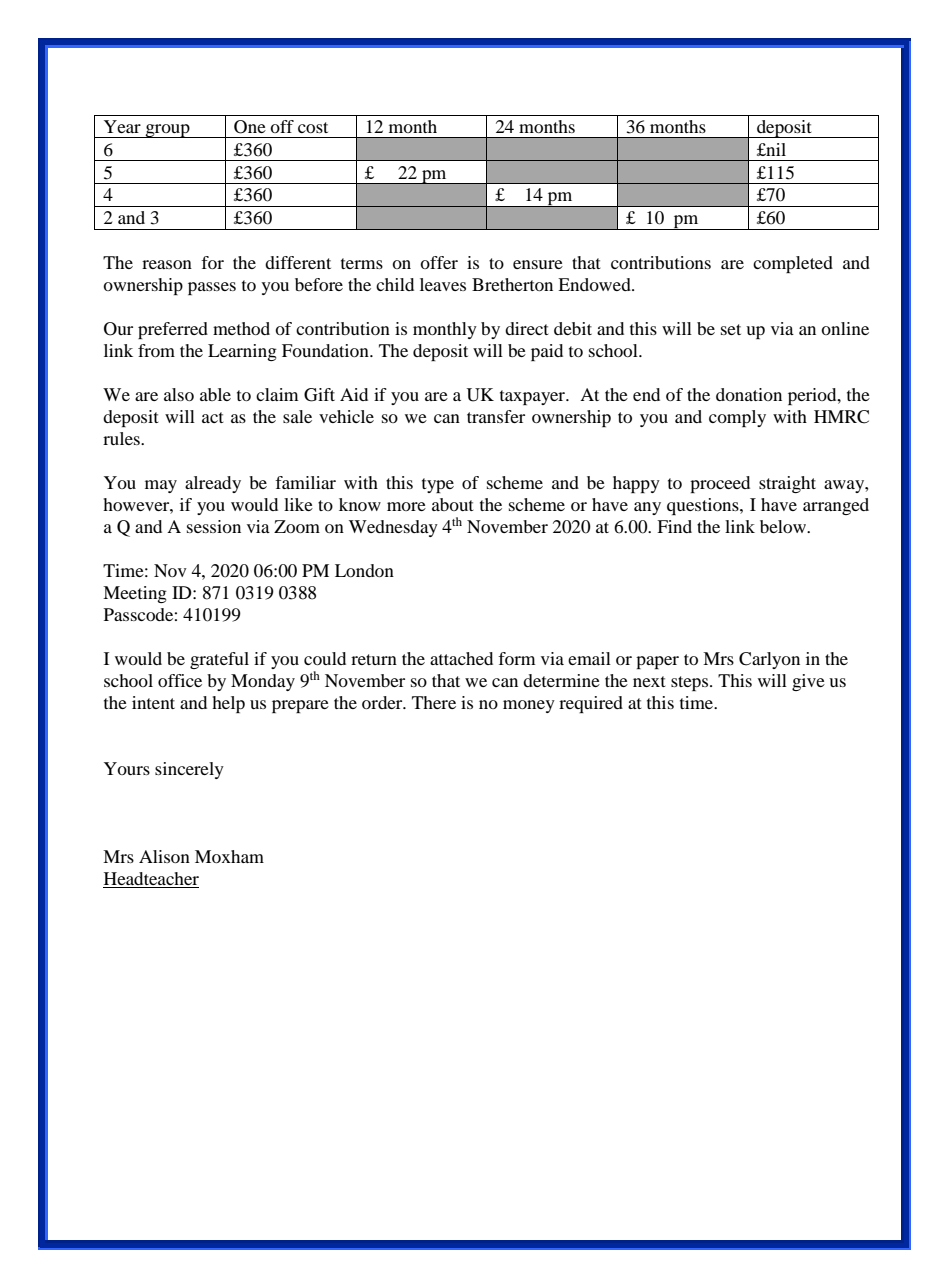 The image size is (949, 1288). Describe the element at coordinates (164, 856) in the screenshot. I see `Alison` at that location.
